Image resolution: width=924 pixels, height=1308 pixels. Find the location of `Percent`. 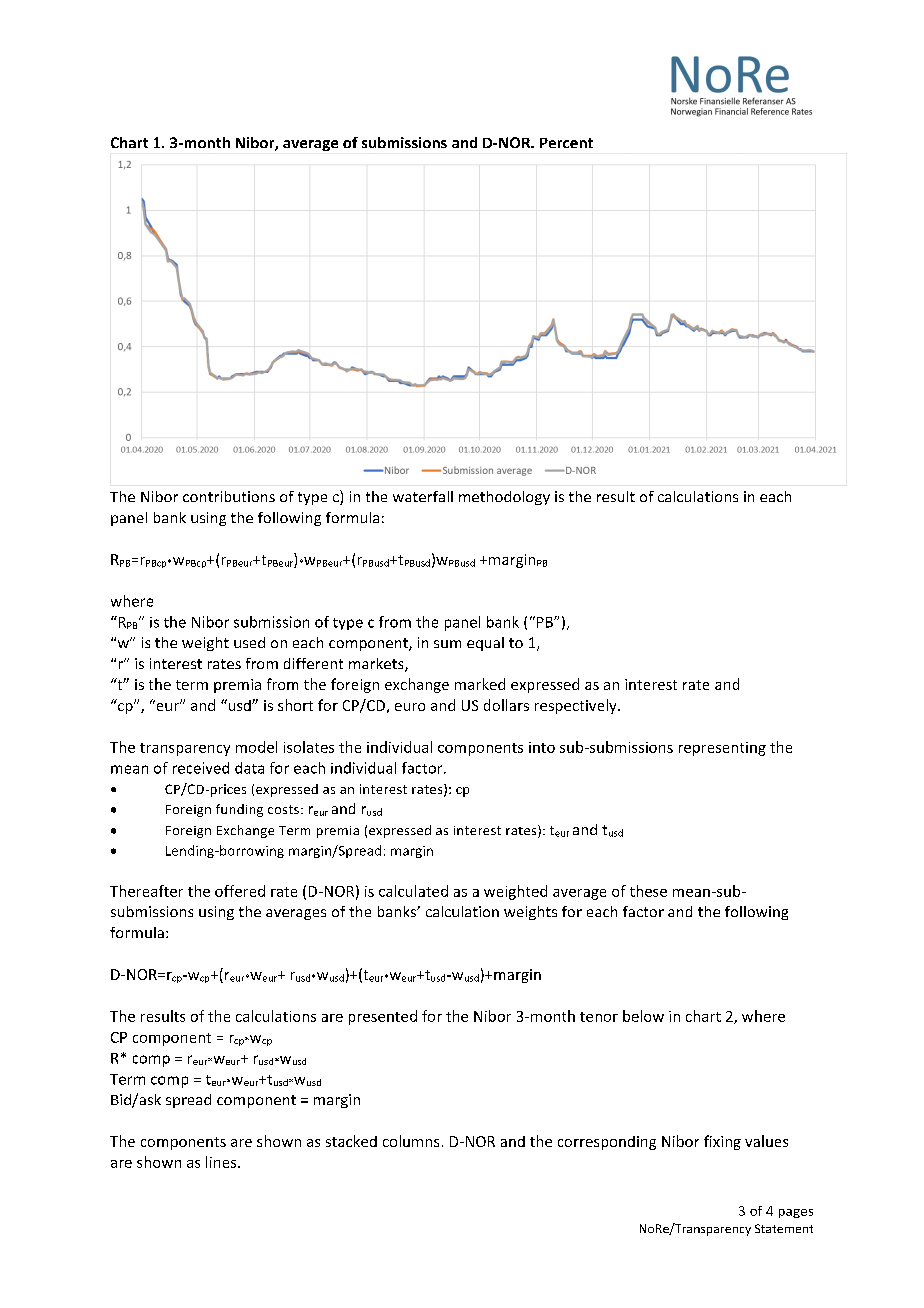

Percent is located at coordinates (566, 143).
